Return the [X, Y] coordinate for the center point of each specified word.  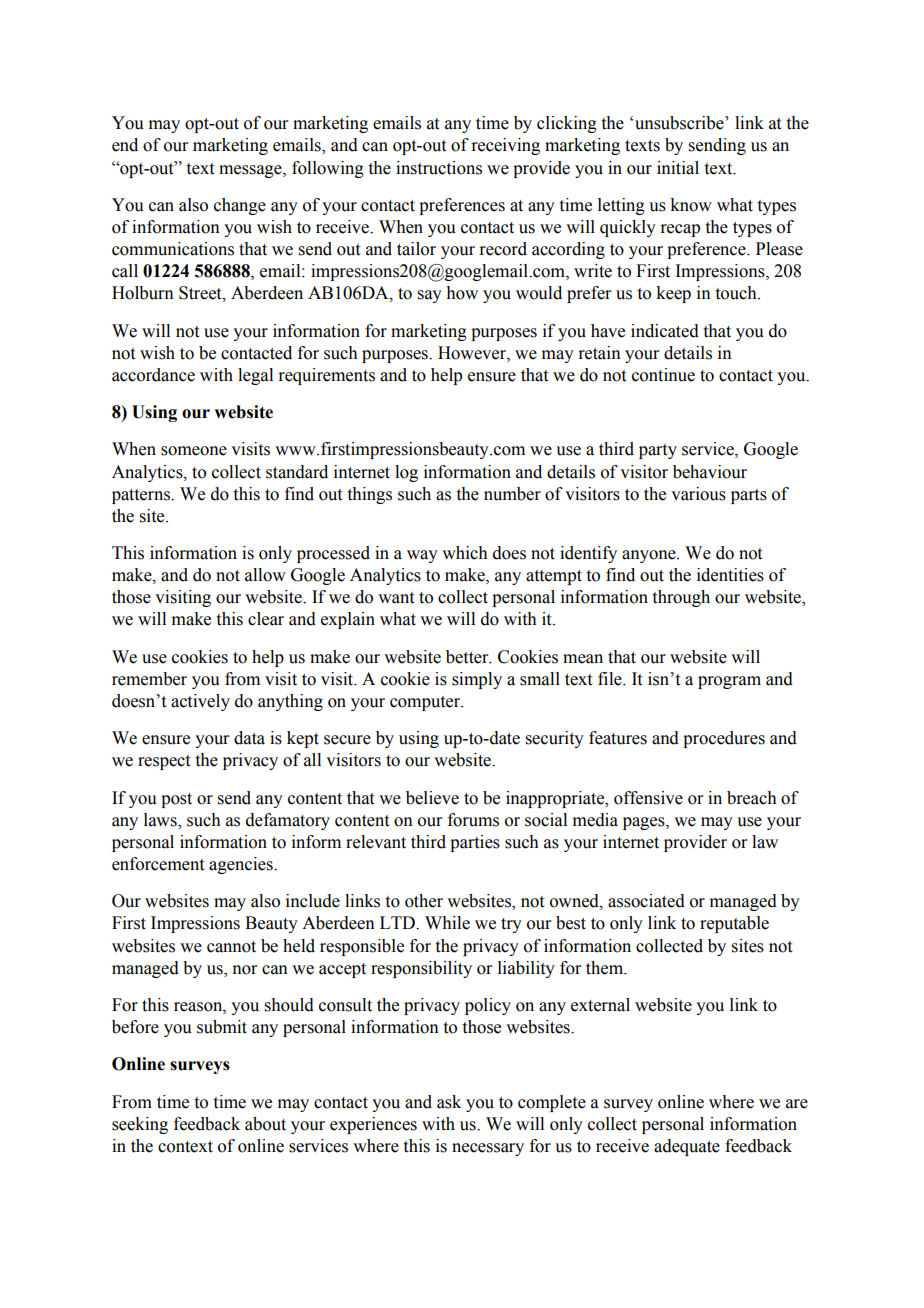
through [681, 598]
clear [266, 619]
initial [678, 168]
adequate [687, 1147]
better [468, 657]
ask [449, 1102]
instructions [439, 168]
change [240, 206]
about [265, 1124]
